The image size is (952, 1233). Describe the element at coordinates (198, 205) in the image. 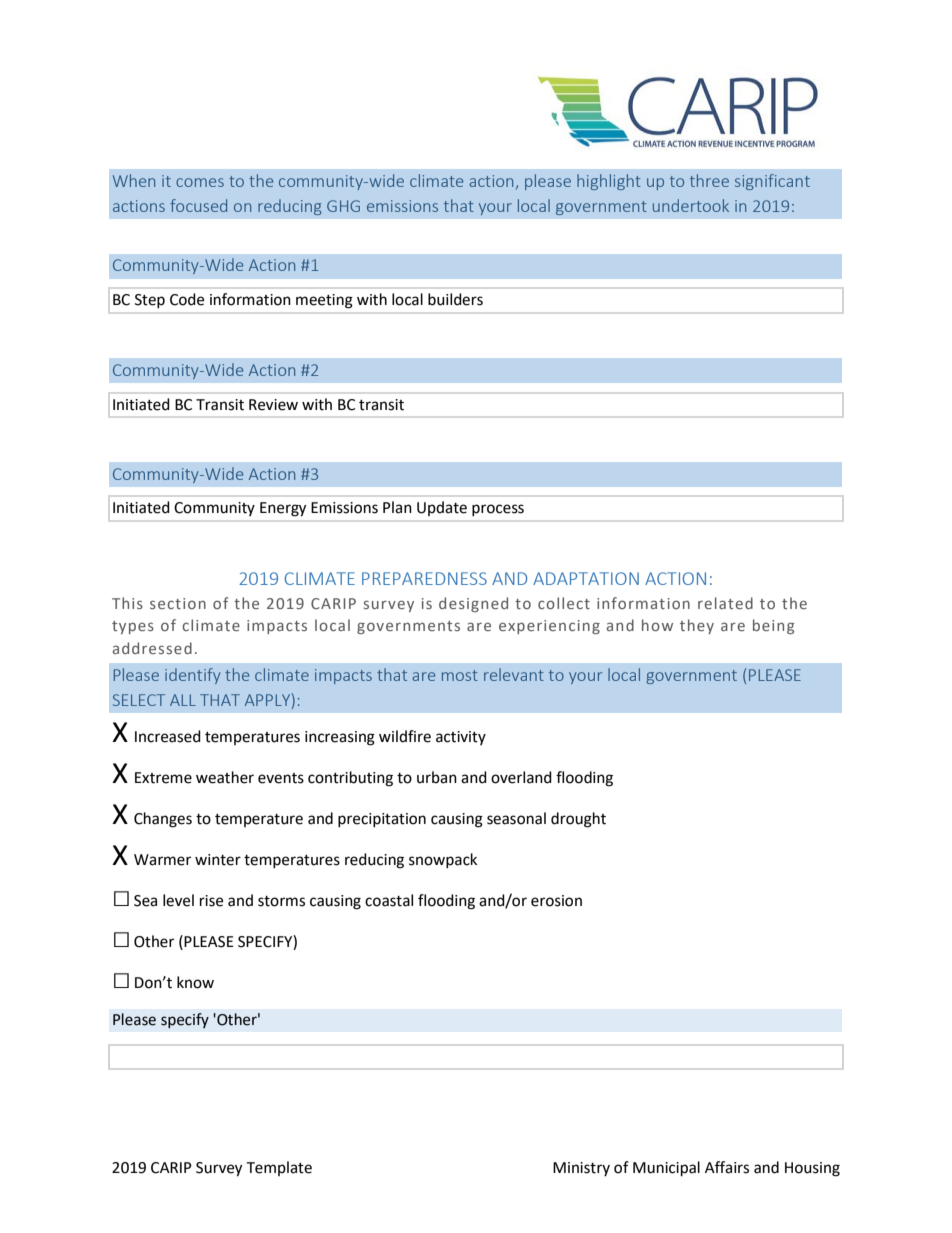

I see `focused` at that location.
